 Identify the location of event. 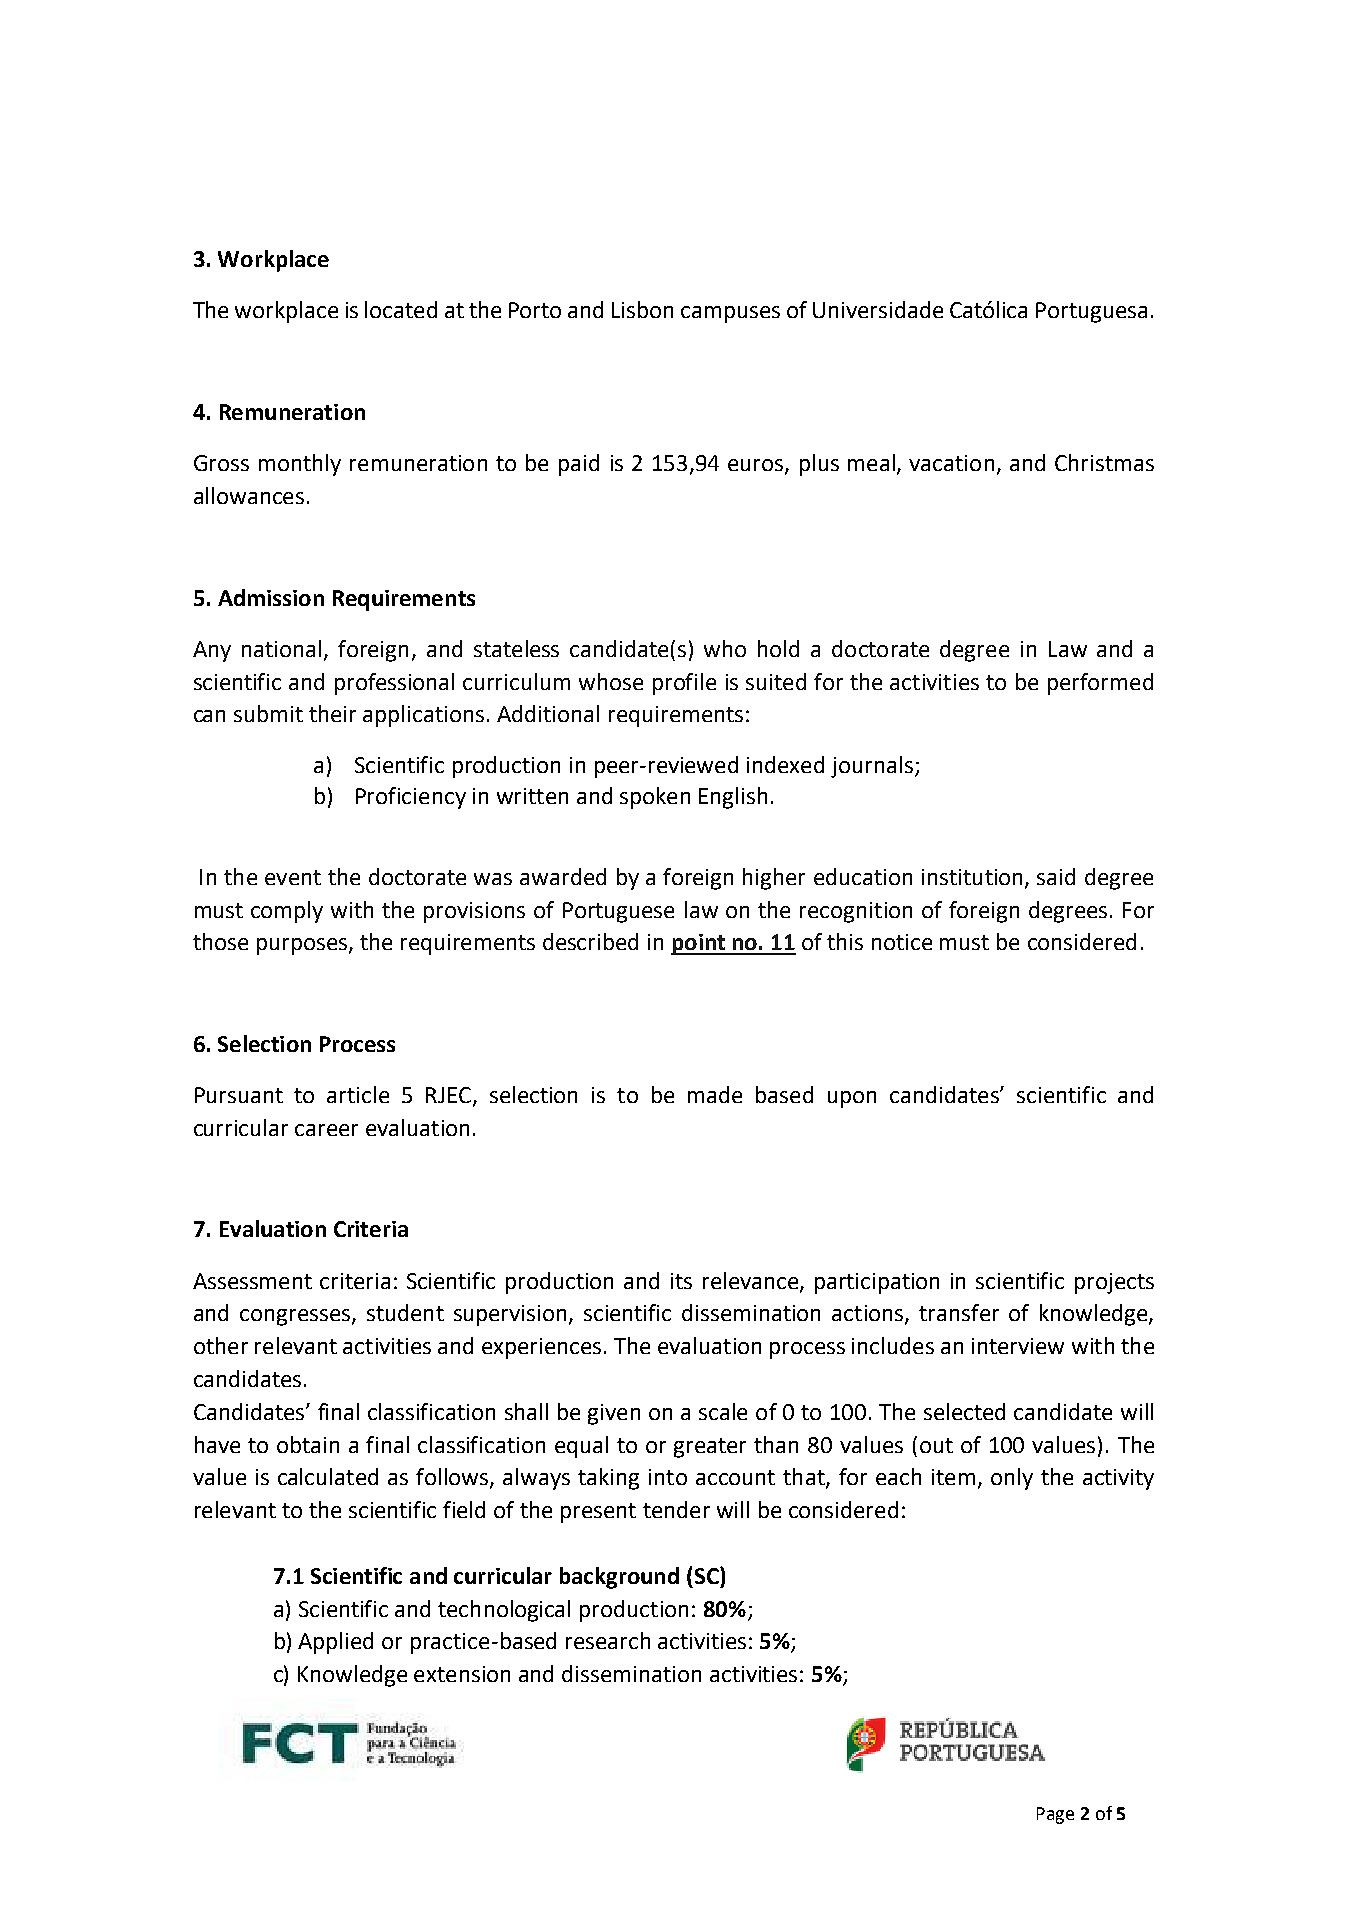
(293, 877).
